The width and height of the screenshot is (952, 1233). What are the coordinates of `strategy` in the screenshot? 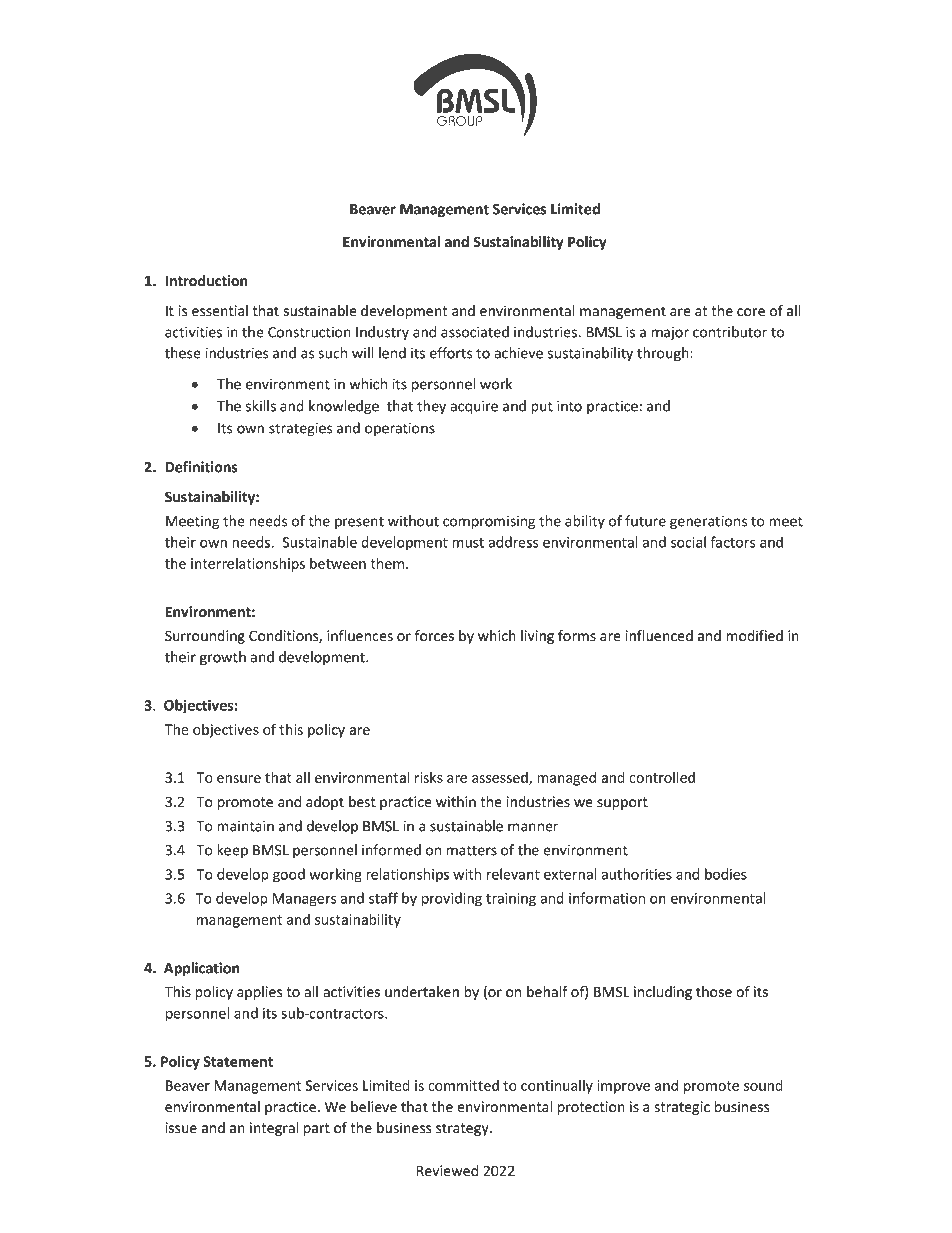 It's located at (463, 1129).
